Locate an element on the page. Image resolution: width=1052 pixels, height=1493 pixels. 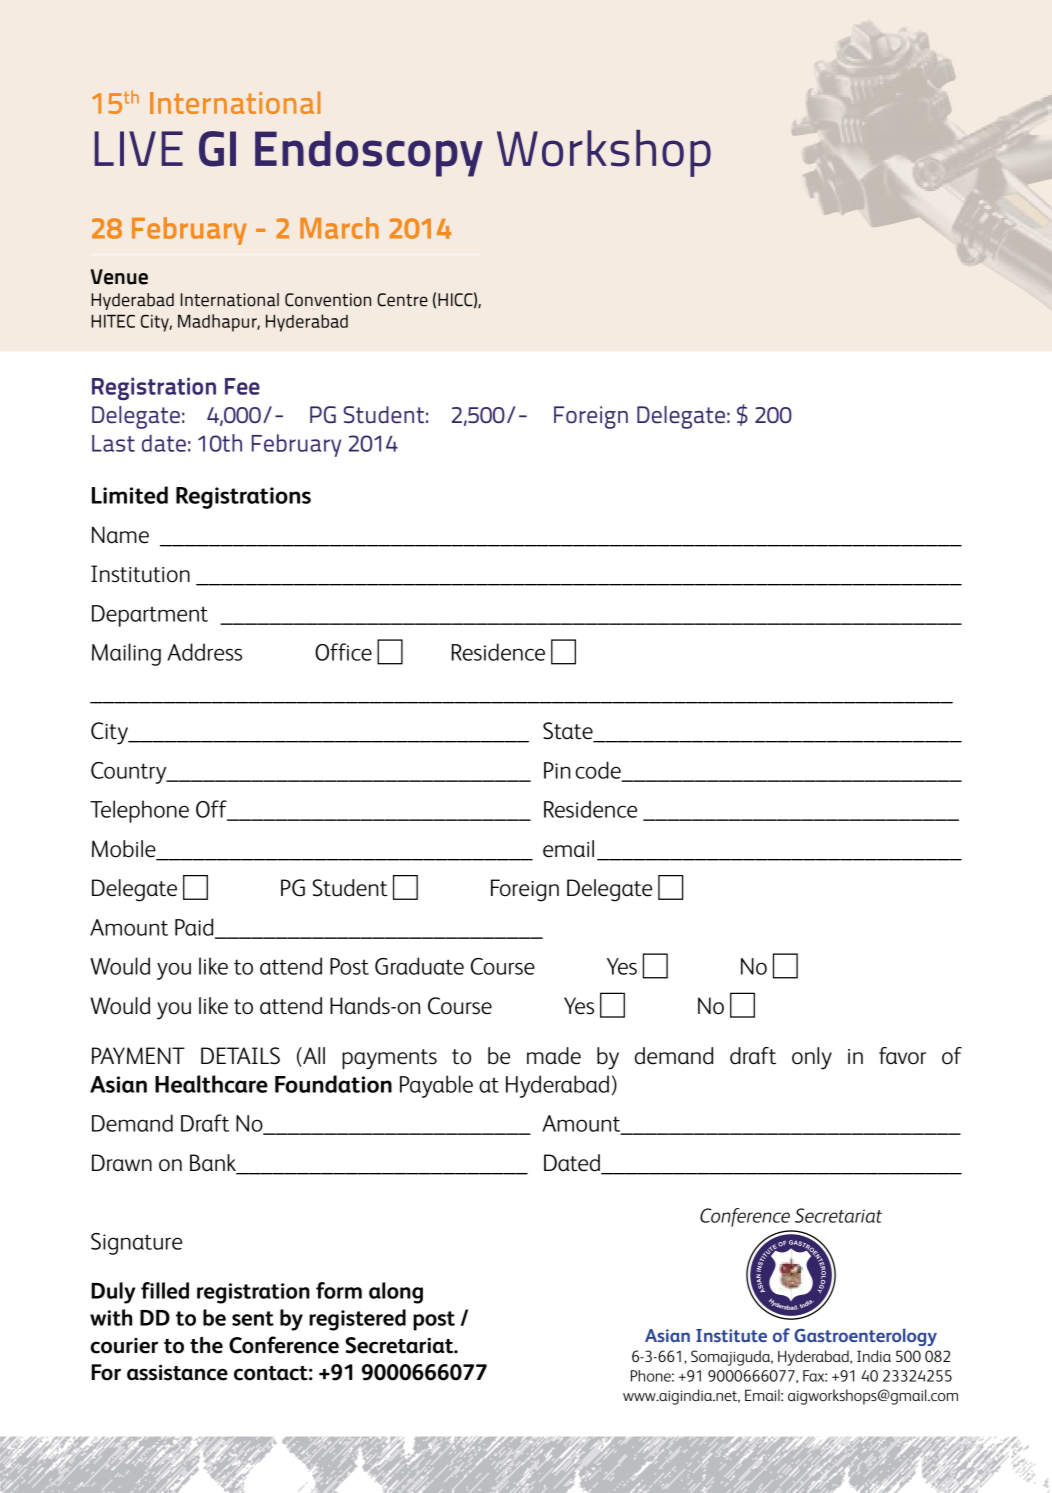
Centre is located at coordinates (402, 300).
